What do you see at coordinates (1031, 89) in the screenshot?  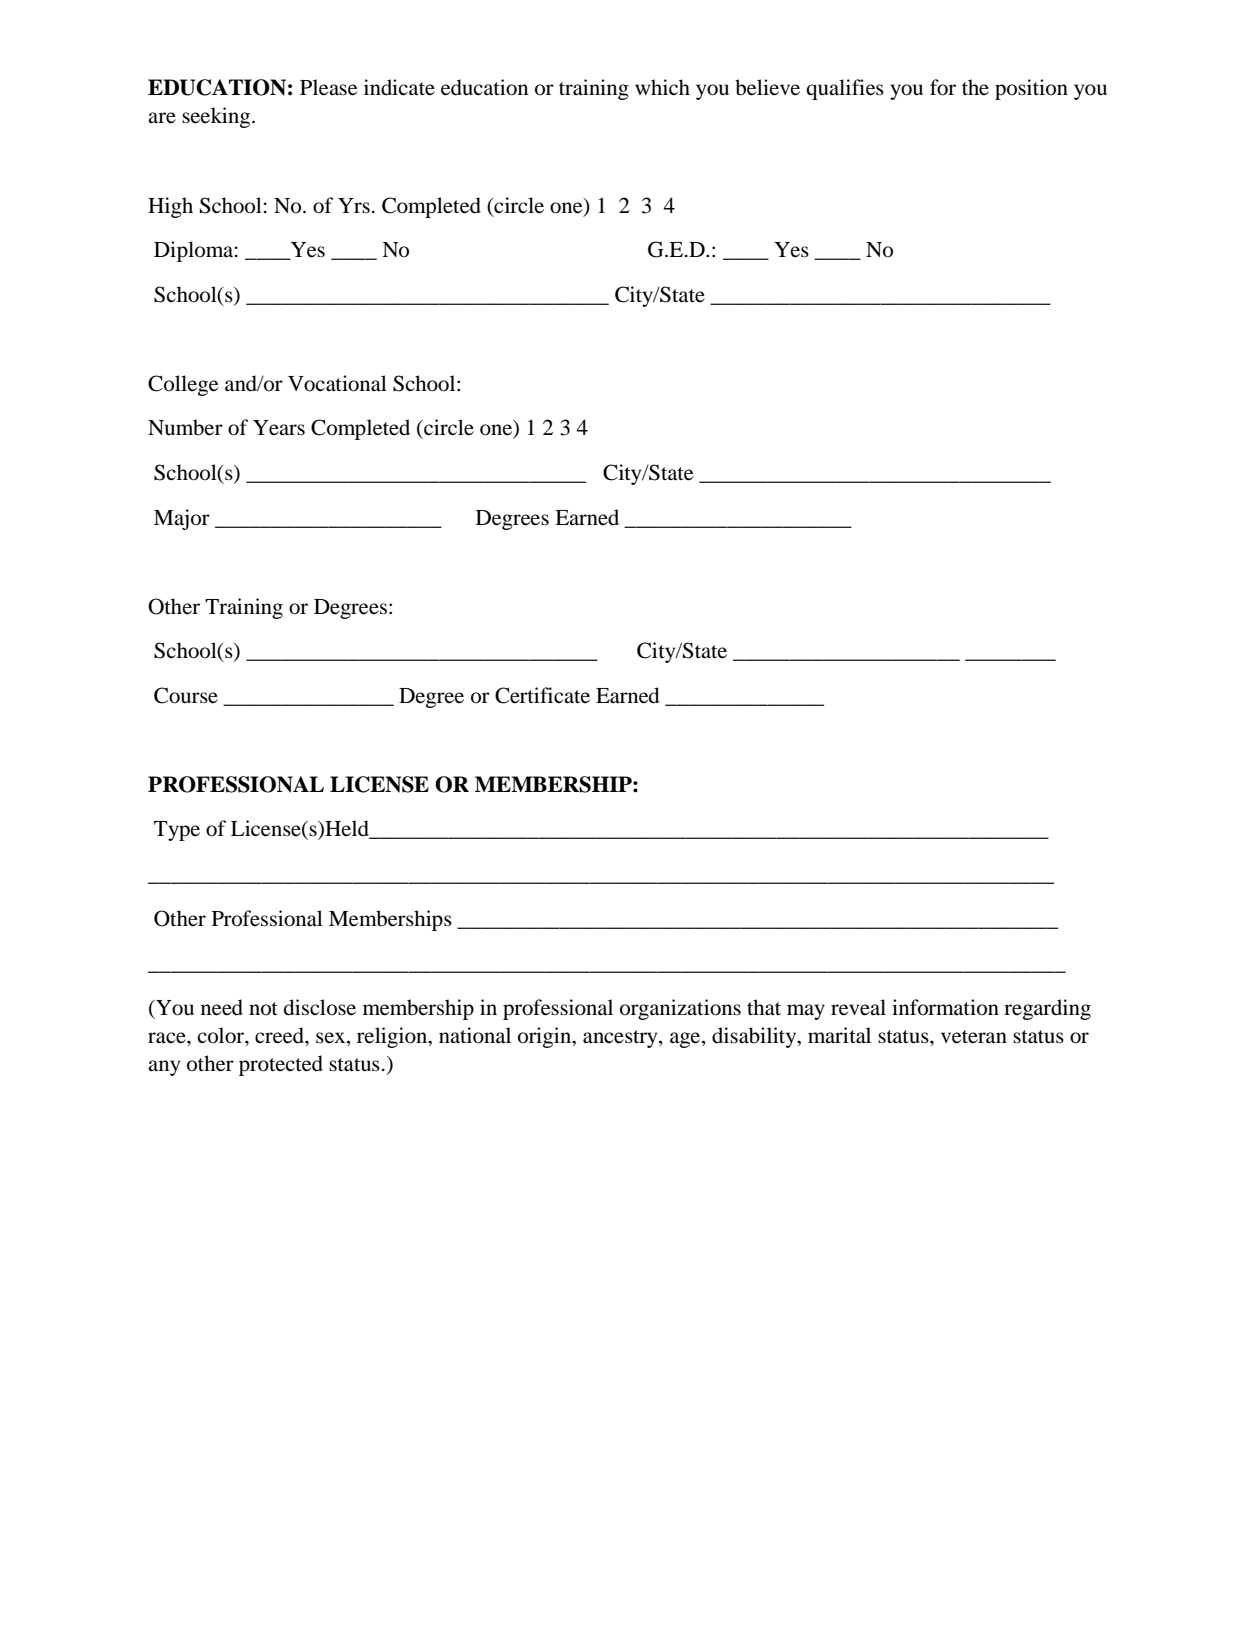 I see `position` at bounding box center [1031, 89].
